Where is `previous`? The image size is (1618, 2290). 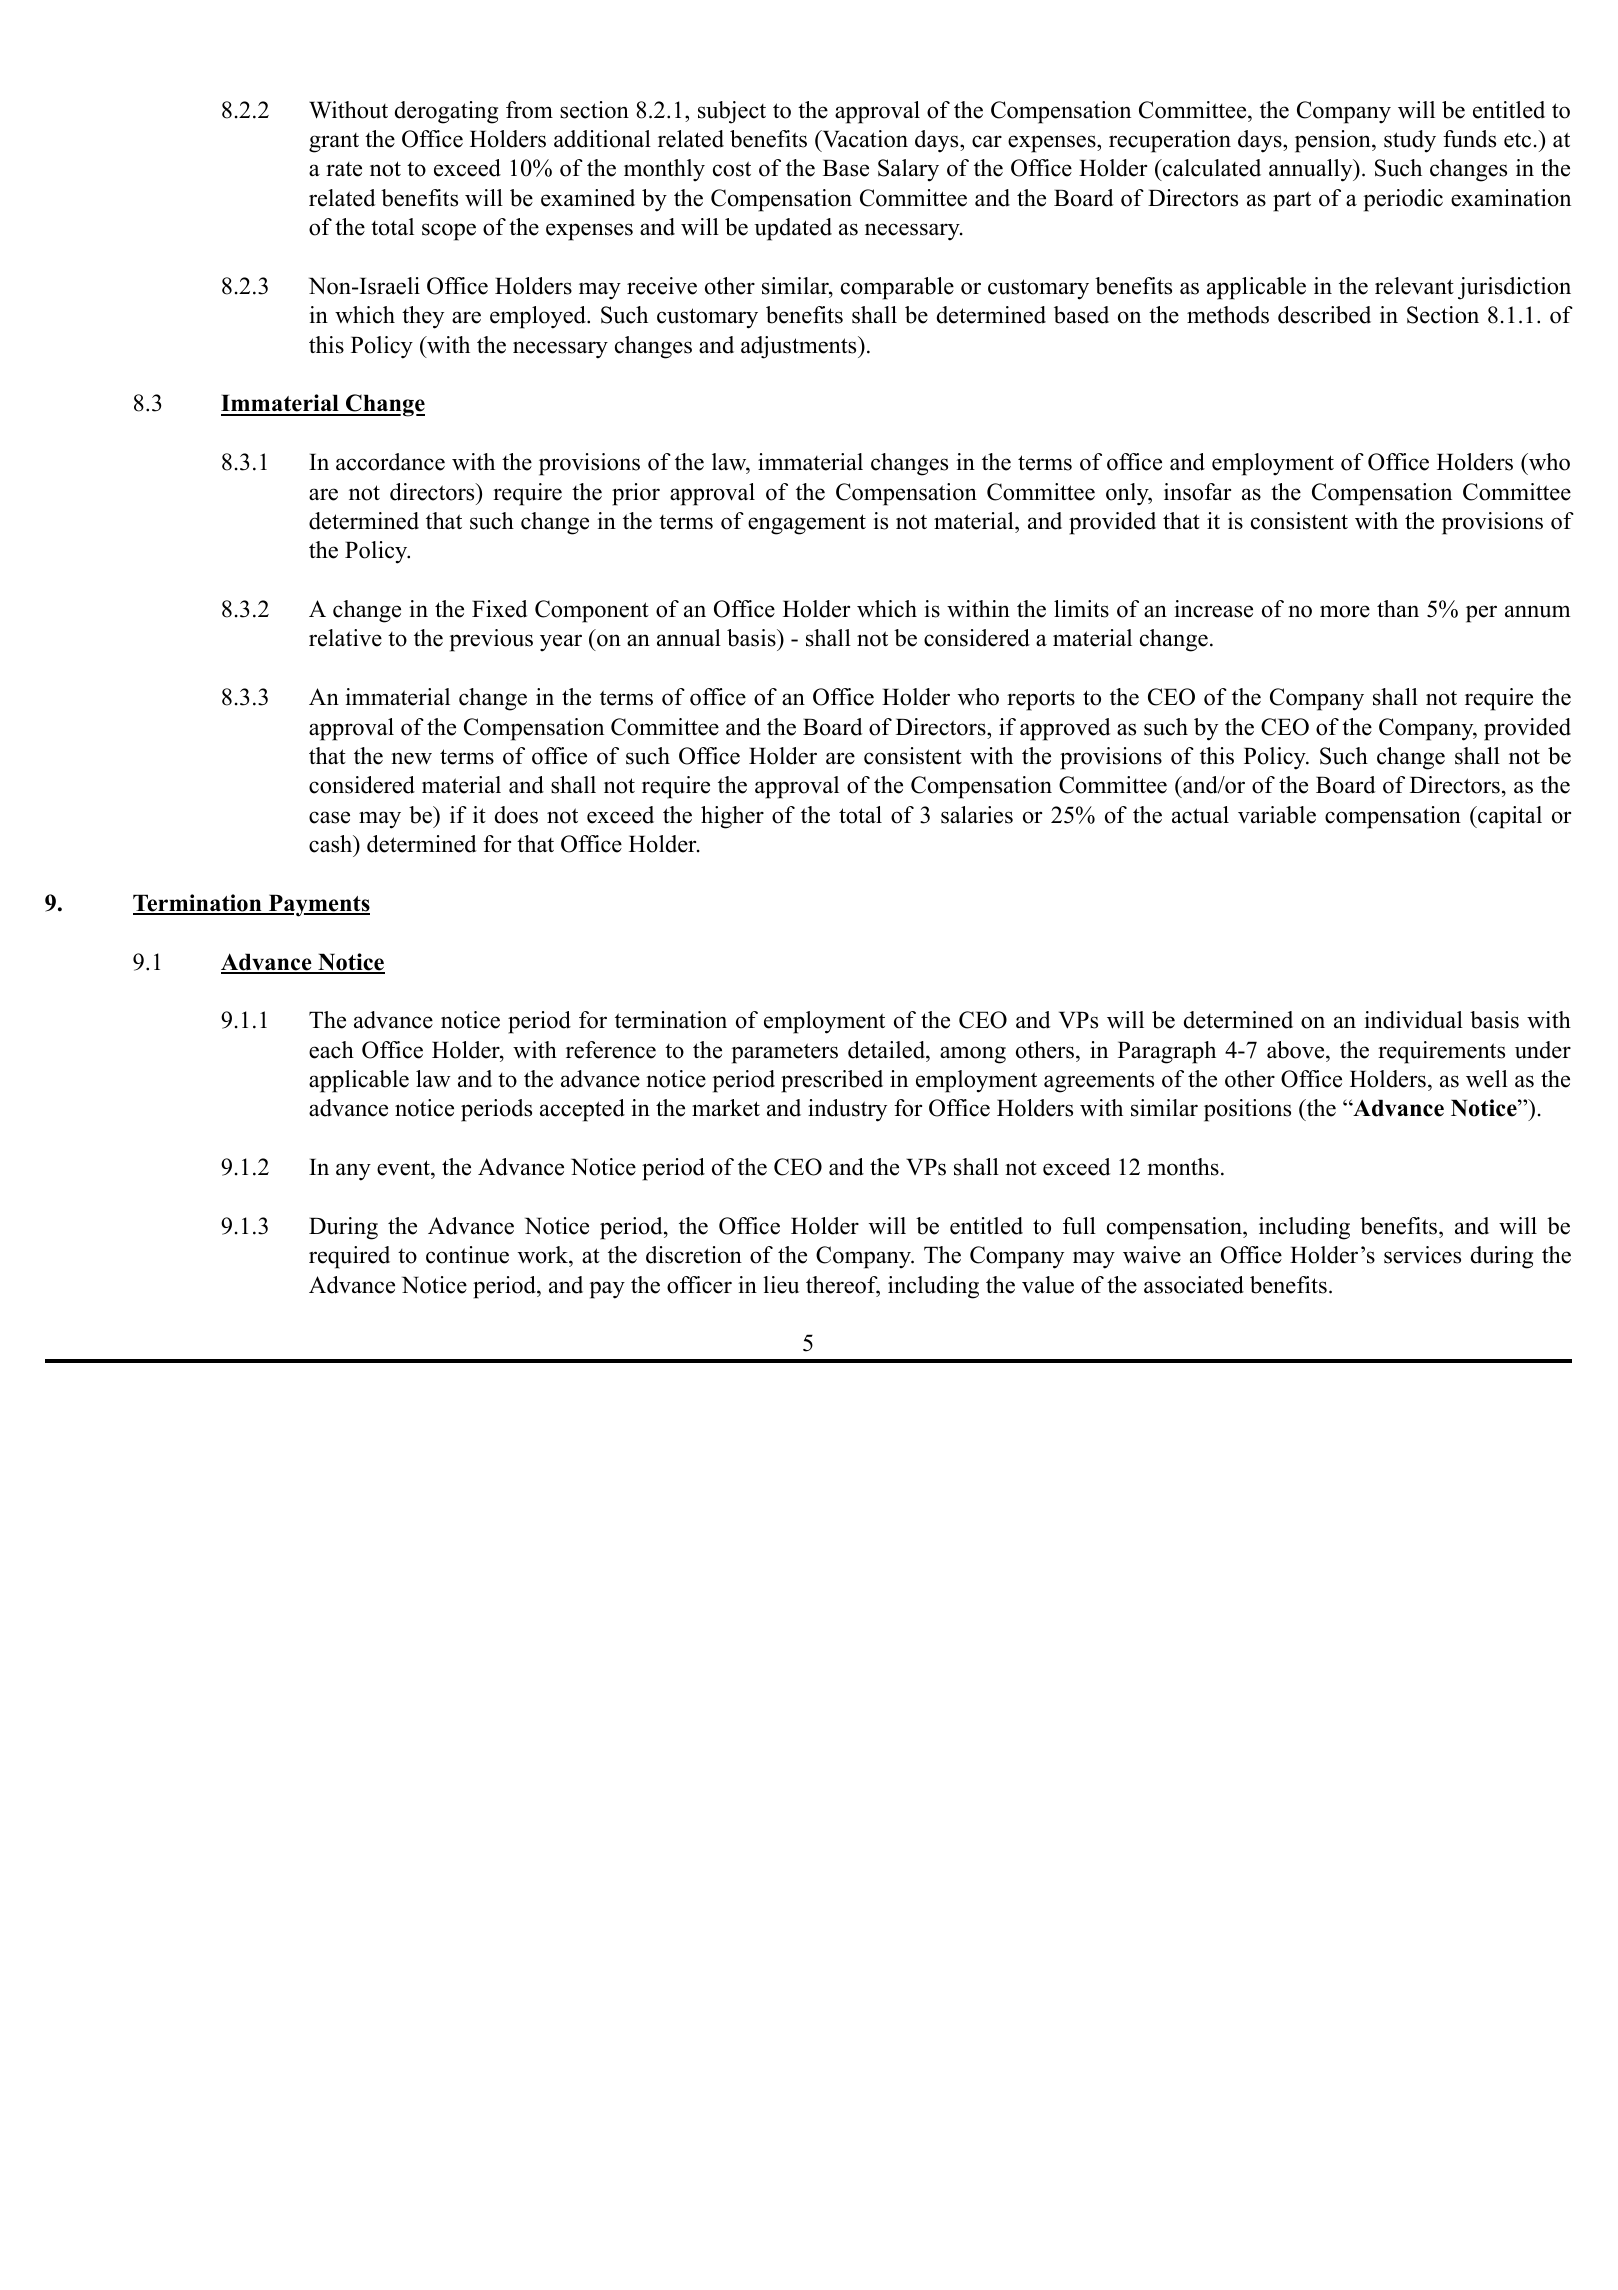
previous is located at coordinates (491, 640).
